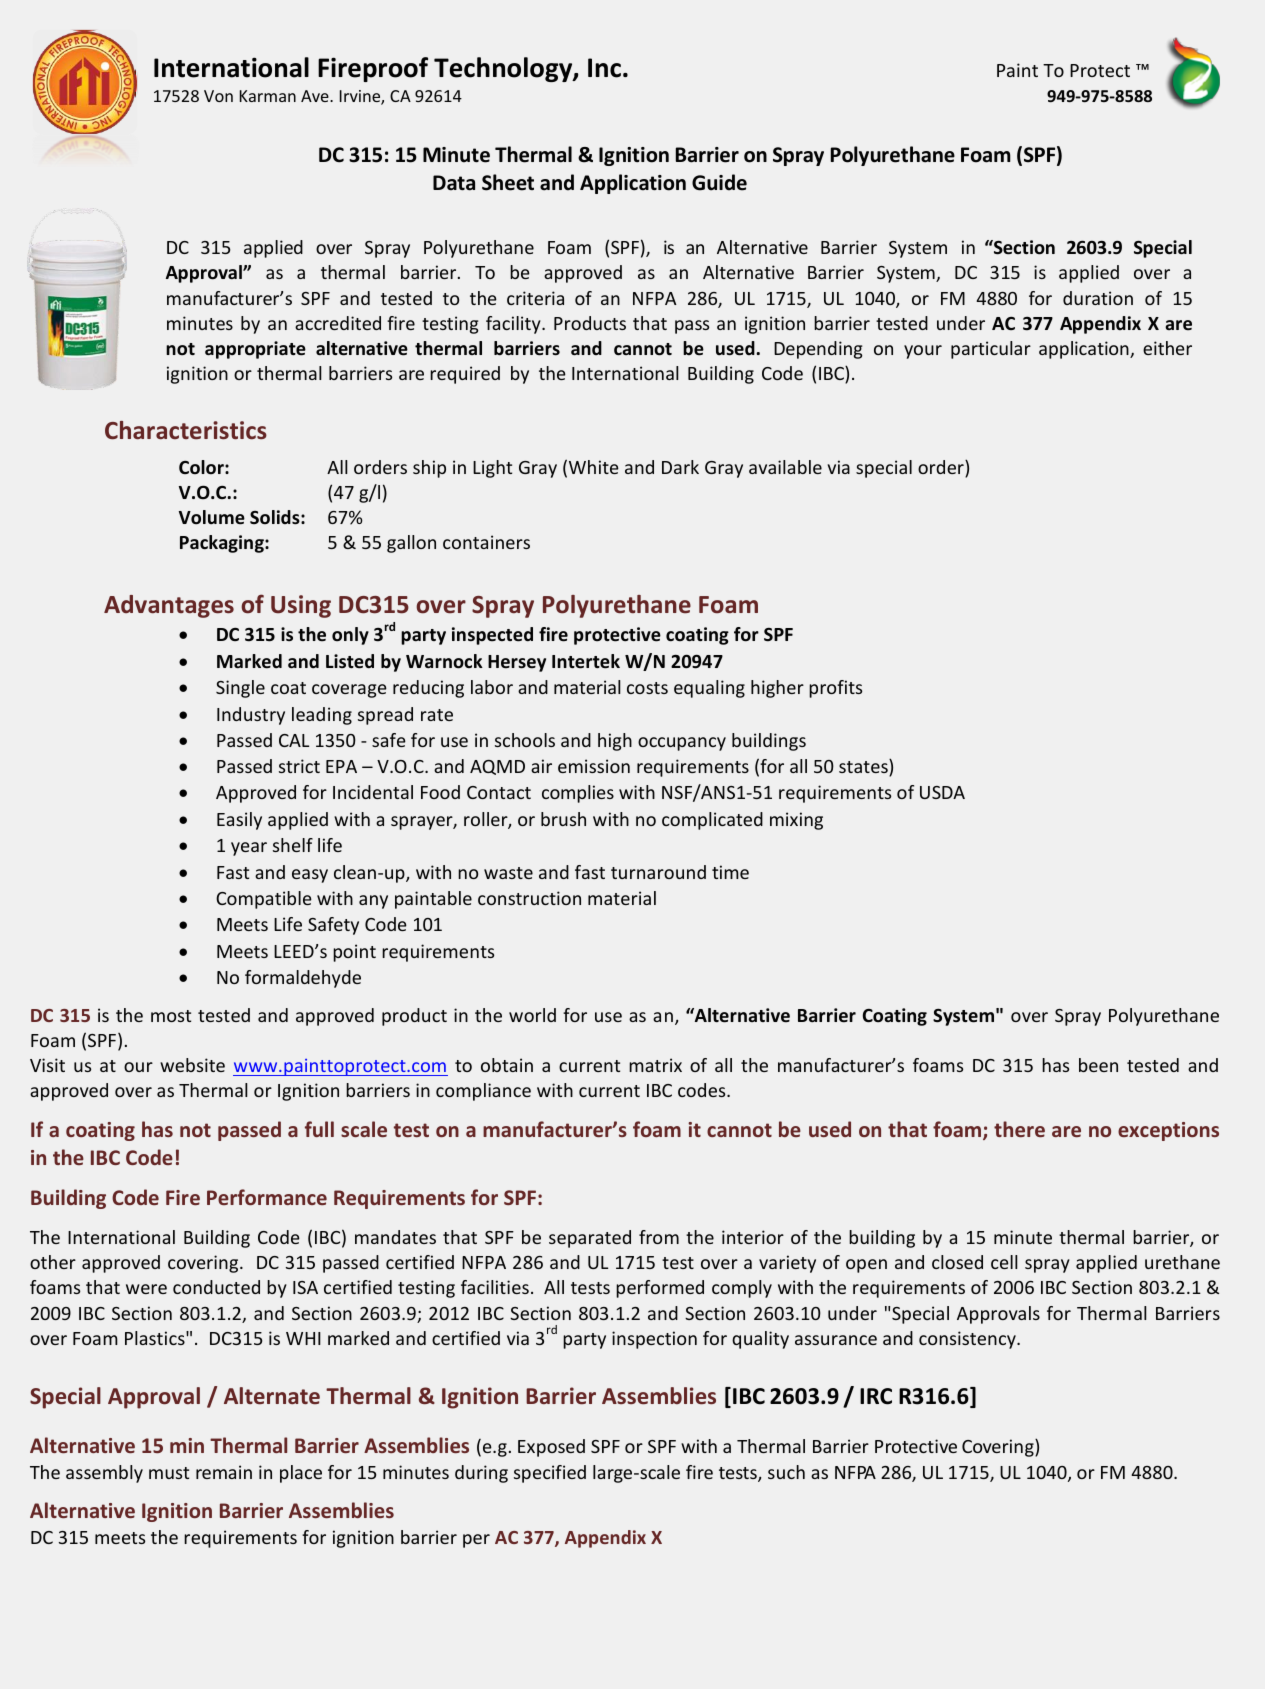  What do you see at coordinates (508, 182) in the screenshot?
I see `Sheet` at bounding box center [508, 182].
